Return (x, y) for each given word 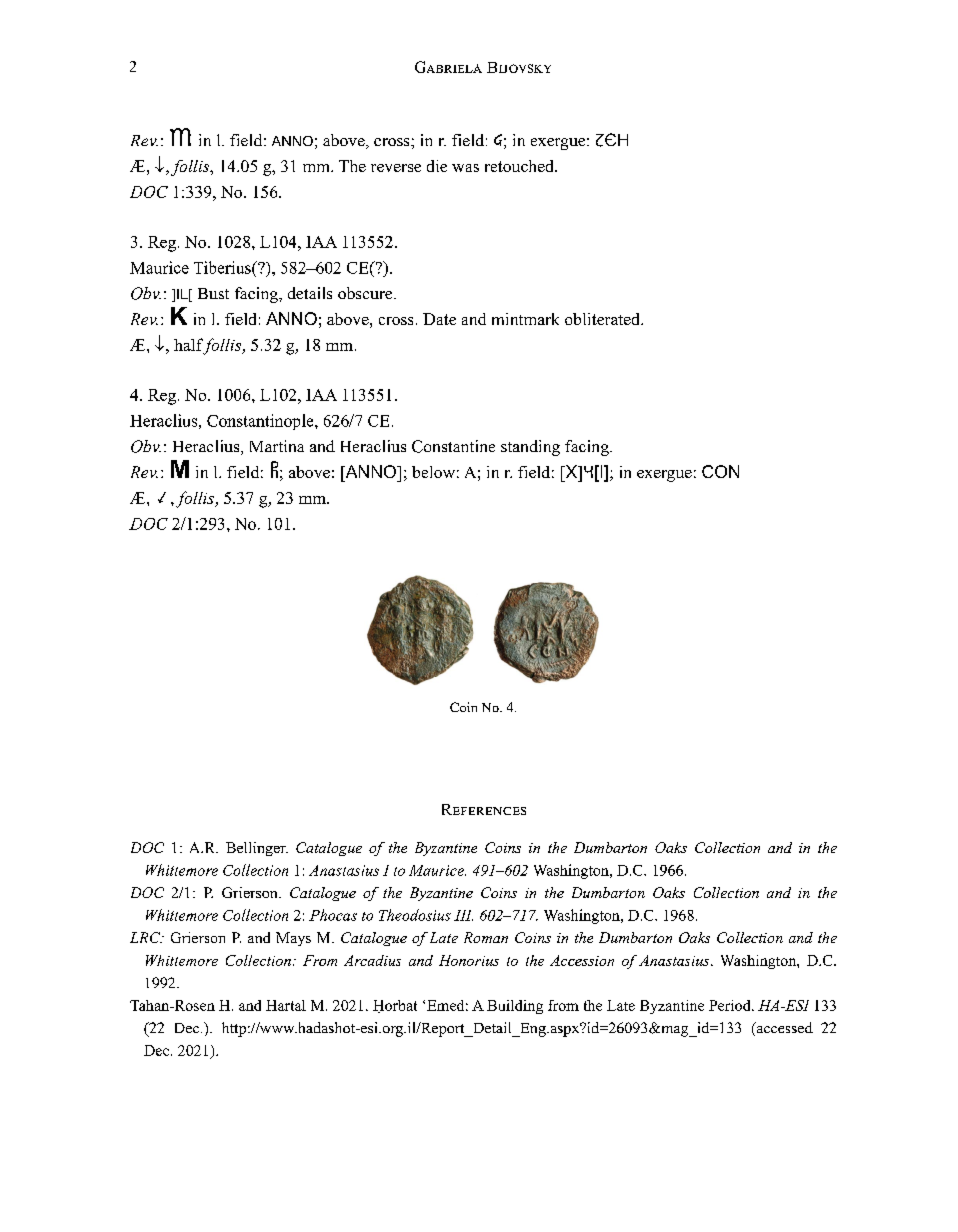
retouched (520, 166)
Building (515, 1007)
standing (530, 448)
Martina (277, 446)
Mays (293, 939)
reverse (396, 168)
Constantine (453, 446)
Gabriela (448, 67)
